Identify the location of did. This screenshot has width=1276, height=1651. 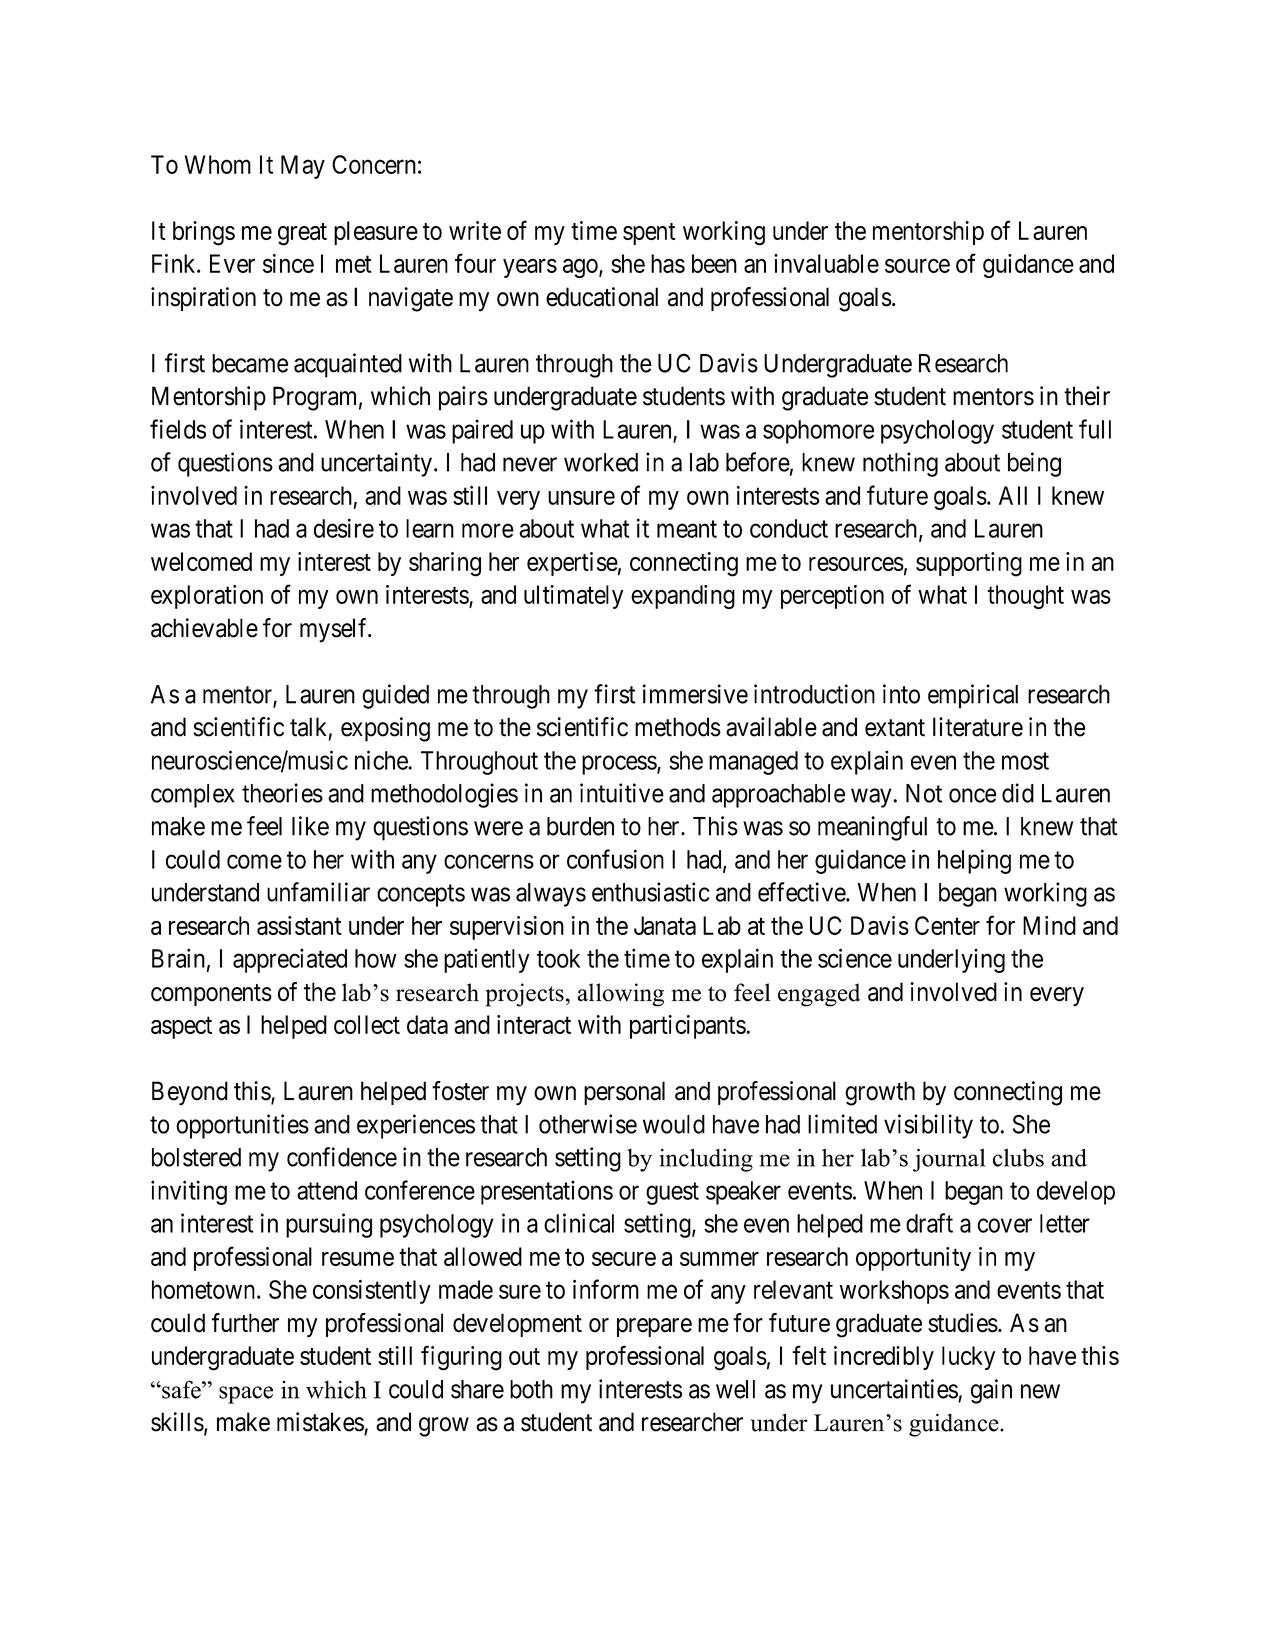
(1018, 793).
